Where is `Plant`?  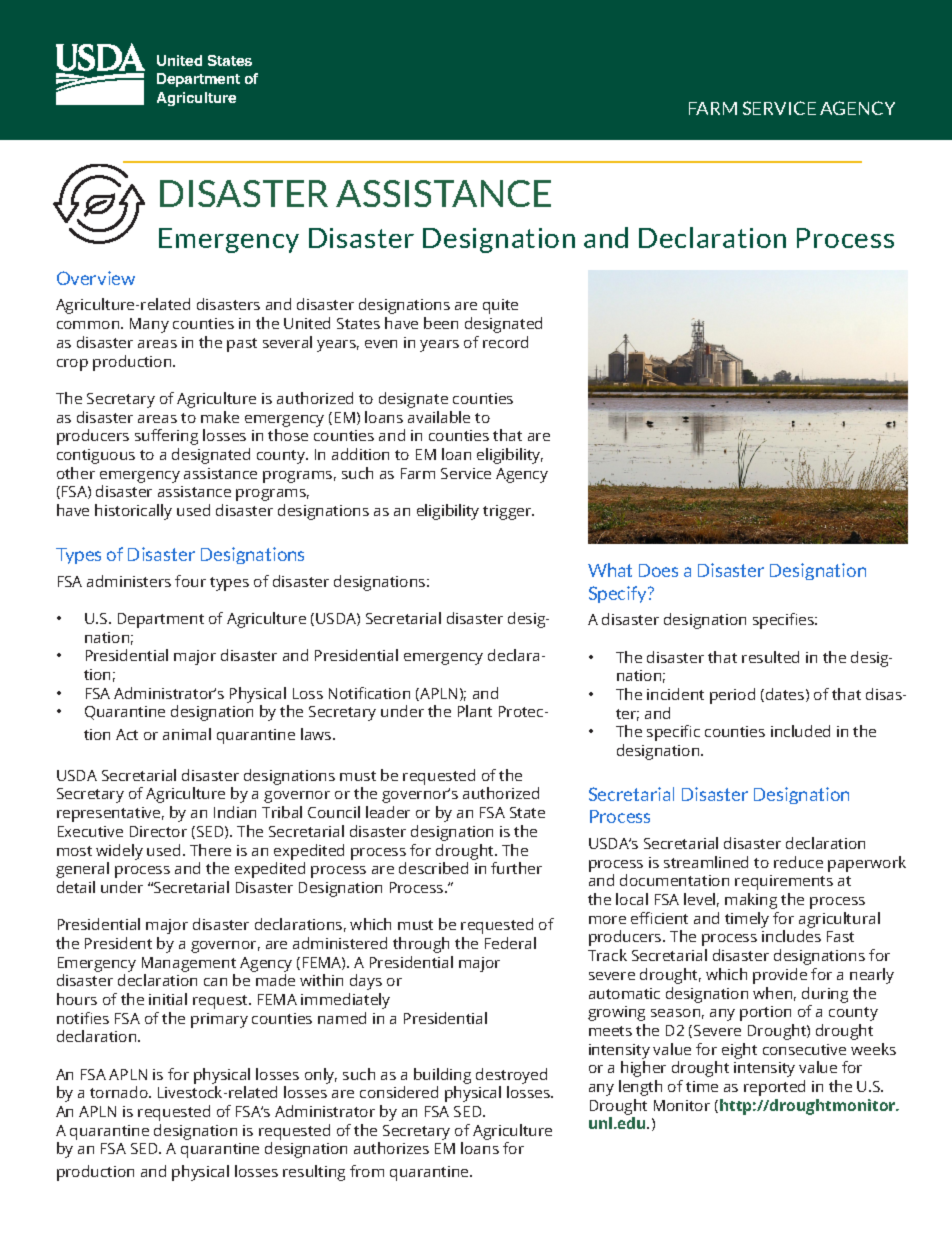
Plant is located at coordinates (475, 711).
